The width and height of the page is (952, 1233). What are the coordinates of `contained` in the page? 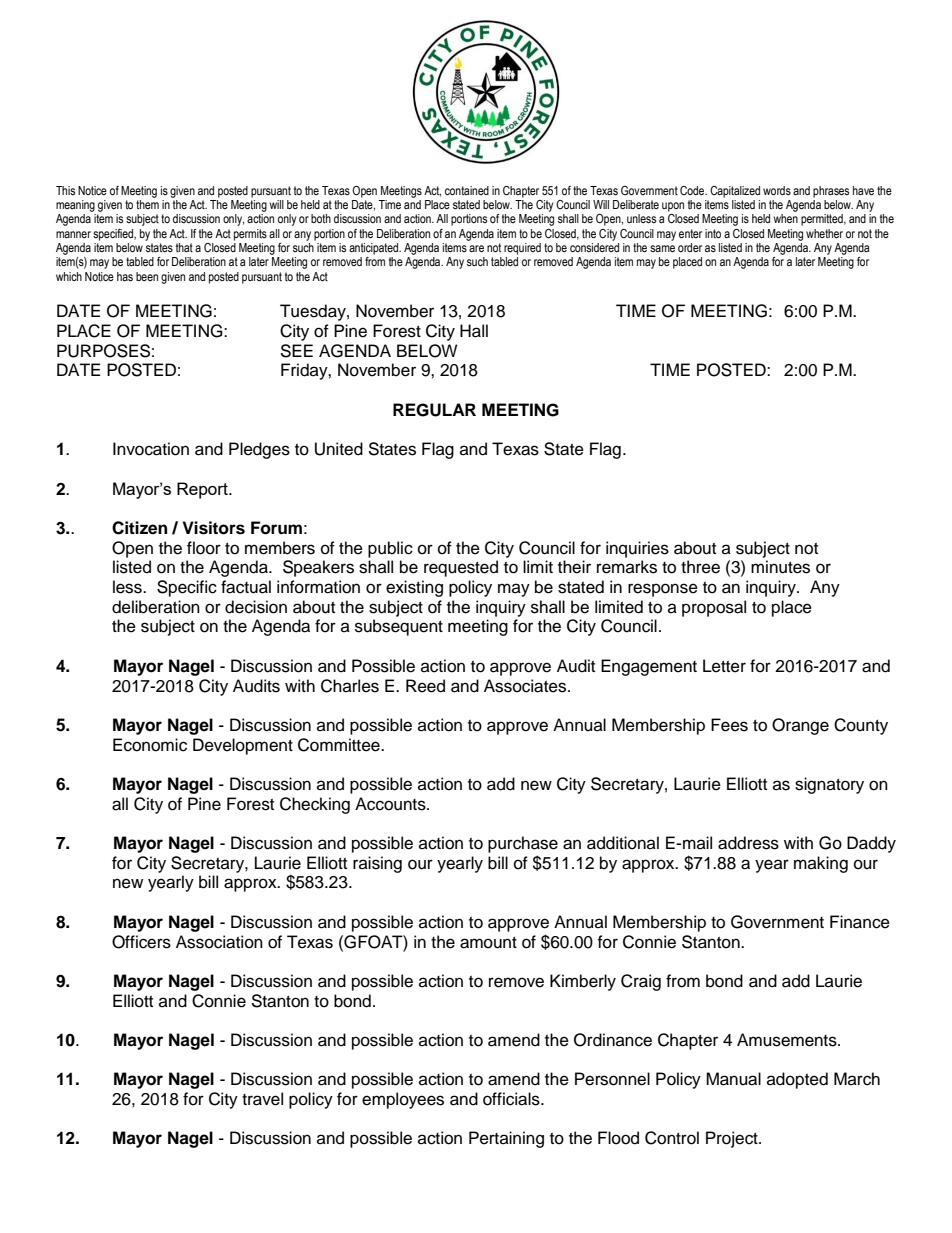 It's located at (467, 190).
